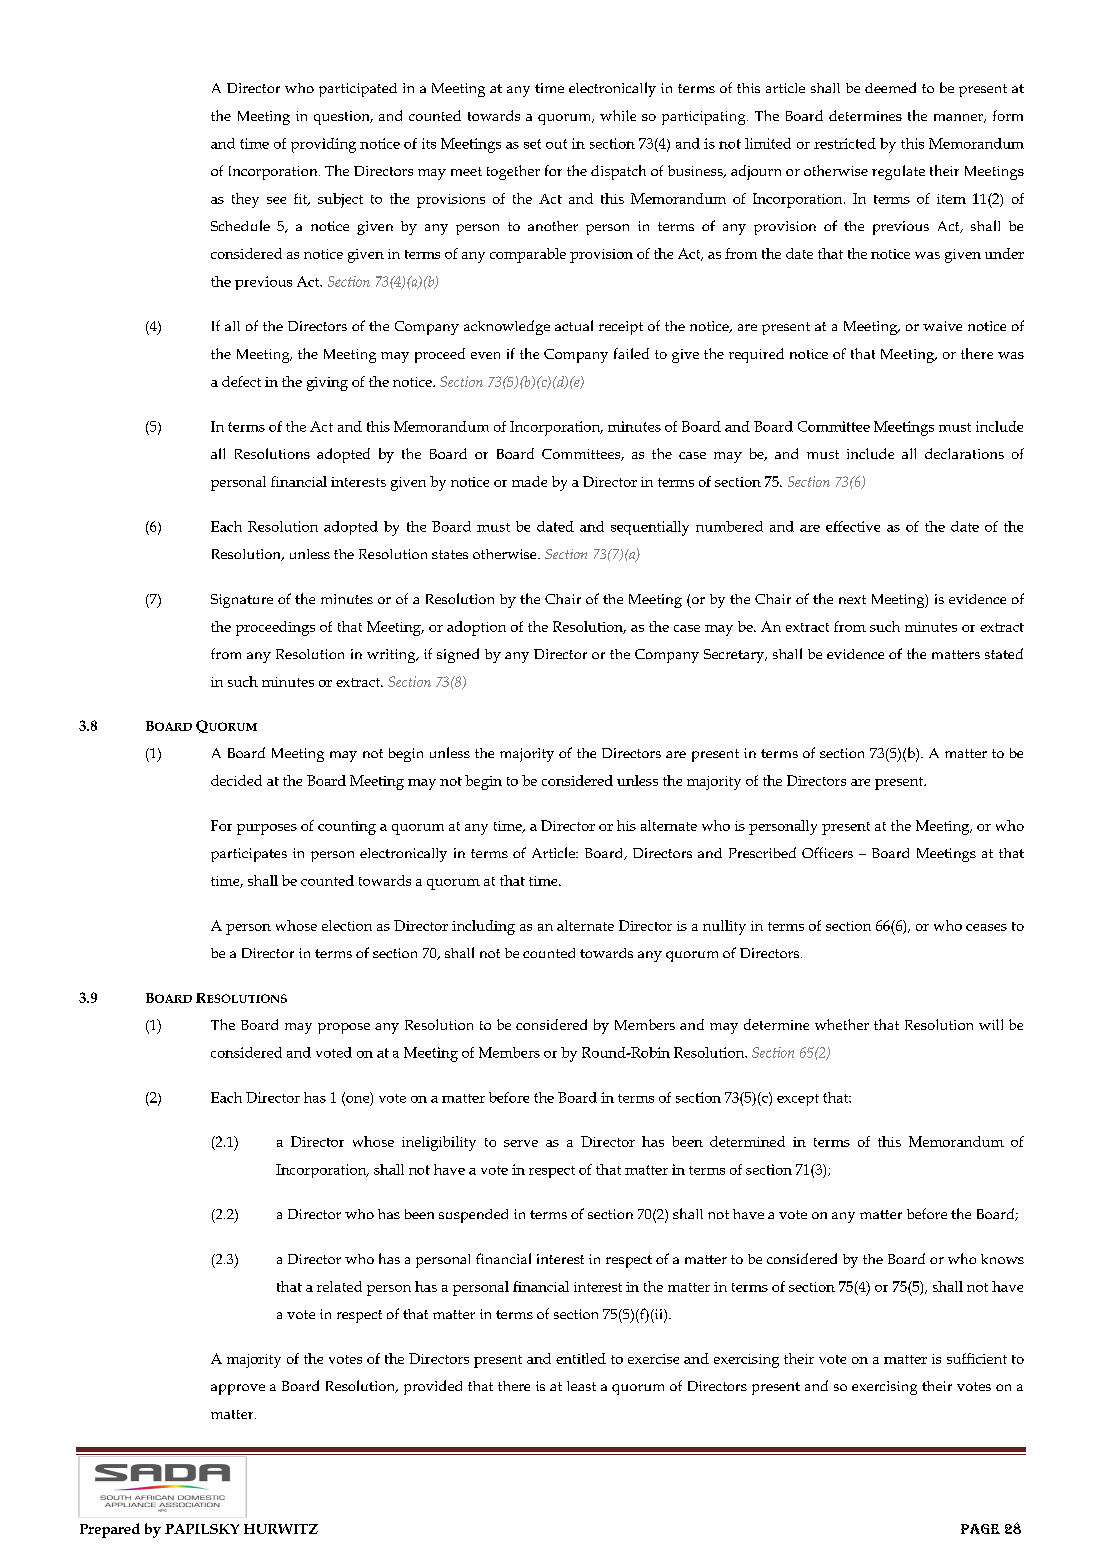 This screenshot has width=1102, height=1559. Describe the element at coordinates (898, 172) in the screenshot. I see `regulate` at that location.
